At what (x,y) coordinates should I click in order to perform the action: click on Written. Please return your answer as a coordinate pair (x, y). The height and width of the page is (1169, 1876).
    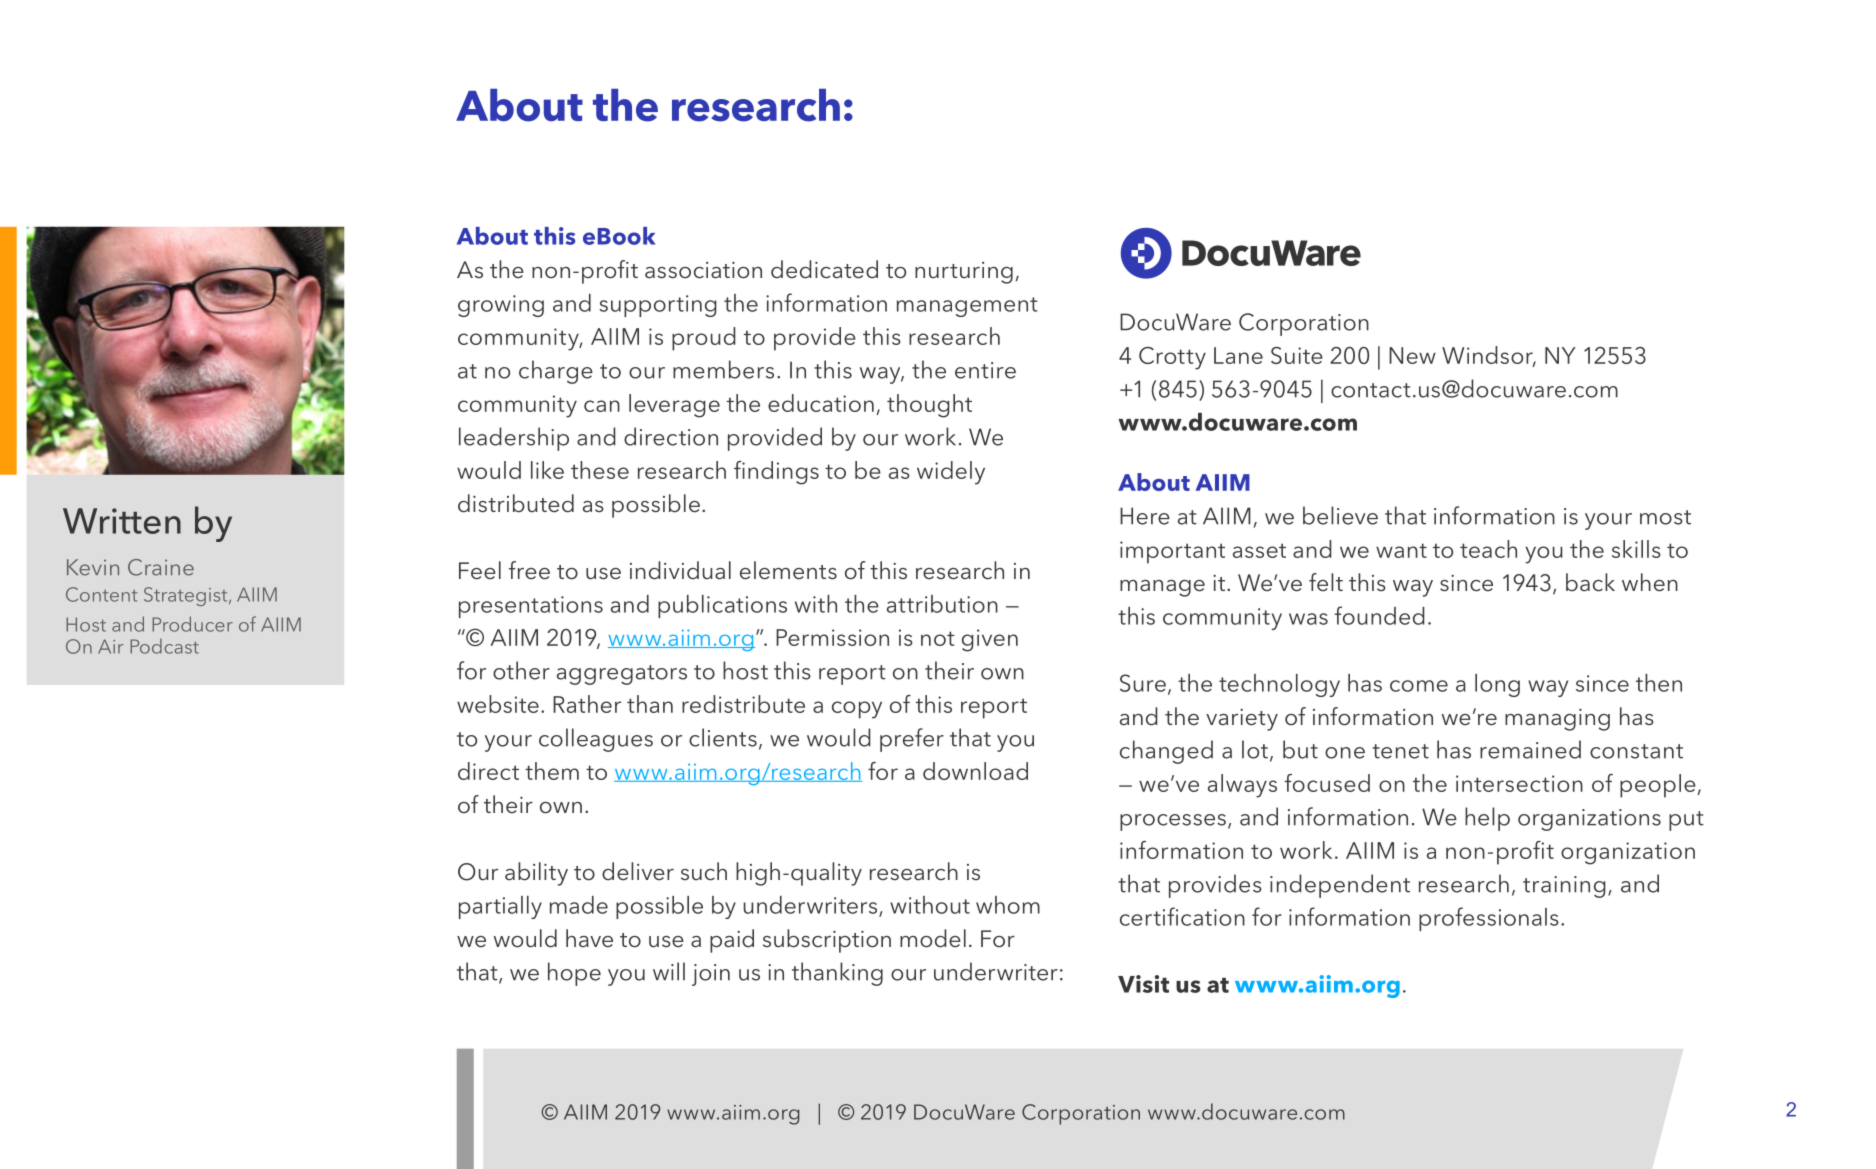
    Looking at the image, I should click on (122, 521).
